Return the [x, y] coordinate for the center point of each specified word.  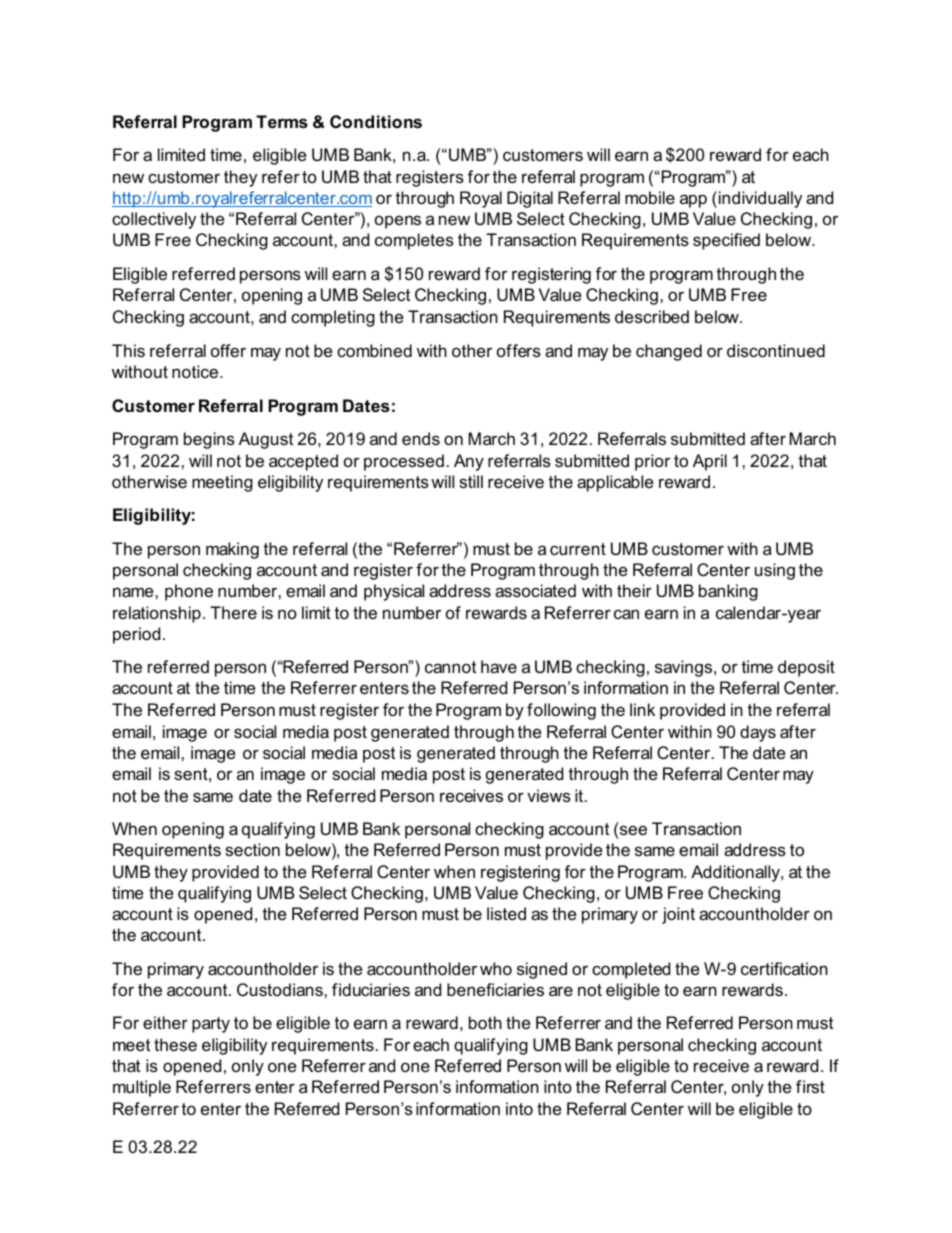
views [549, 795]
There [233, 612]
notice [195, 371]
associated [535, 590]
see [633, 830]
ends [421, 438]
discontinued [776, 350]
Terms [282, 121]
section [252, 849]
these [175, 1044]
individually [760, 199]
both [485, 1022]
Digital [530, 199]
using [775, 571]
